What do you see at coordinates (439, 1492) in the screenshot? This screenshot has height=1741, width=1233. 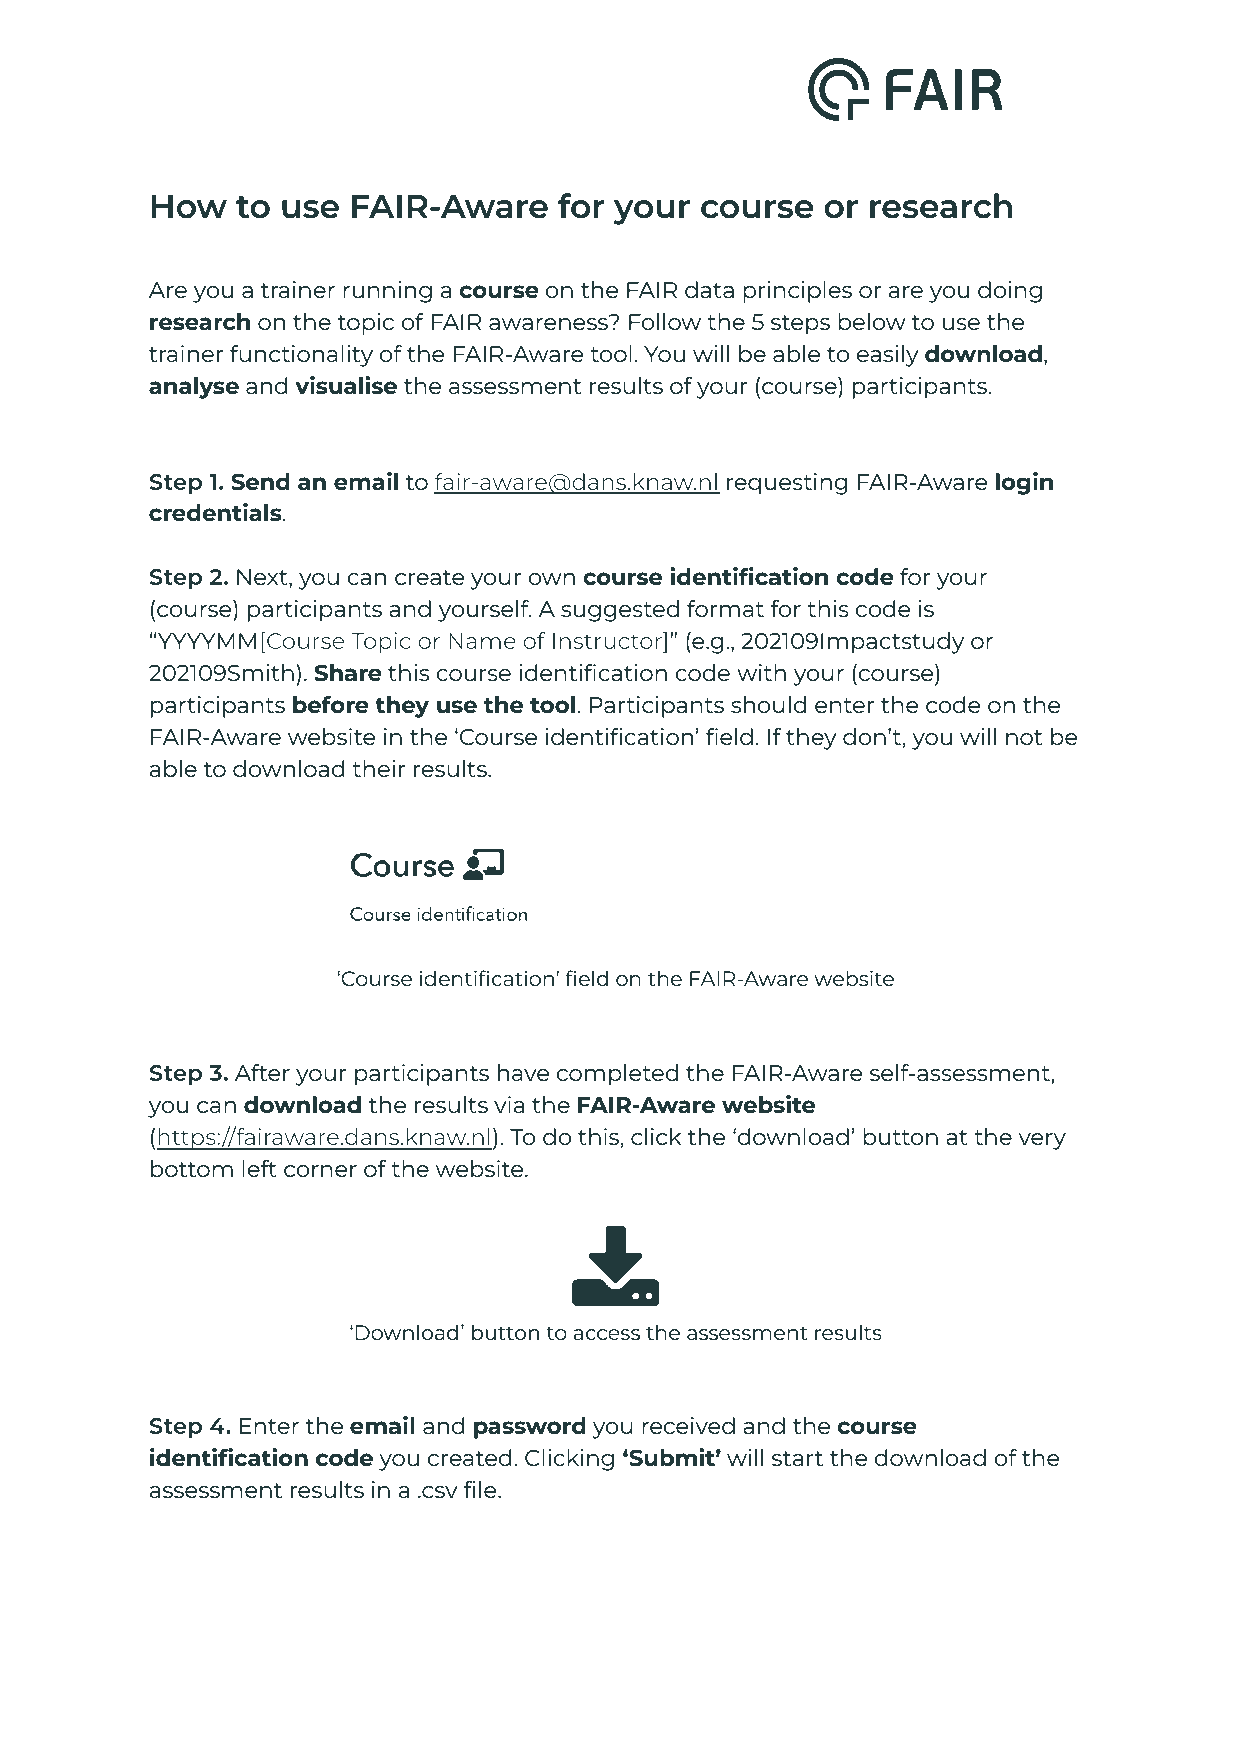 I see `csv` at bounding box center [439, 1492].
